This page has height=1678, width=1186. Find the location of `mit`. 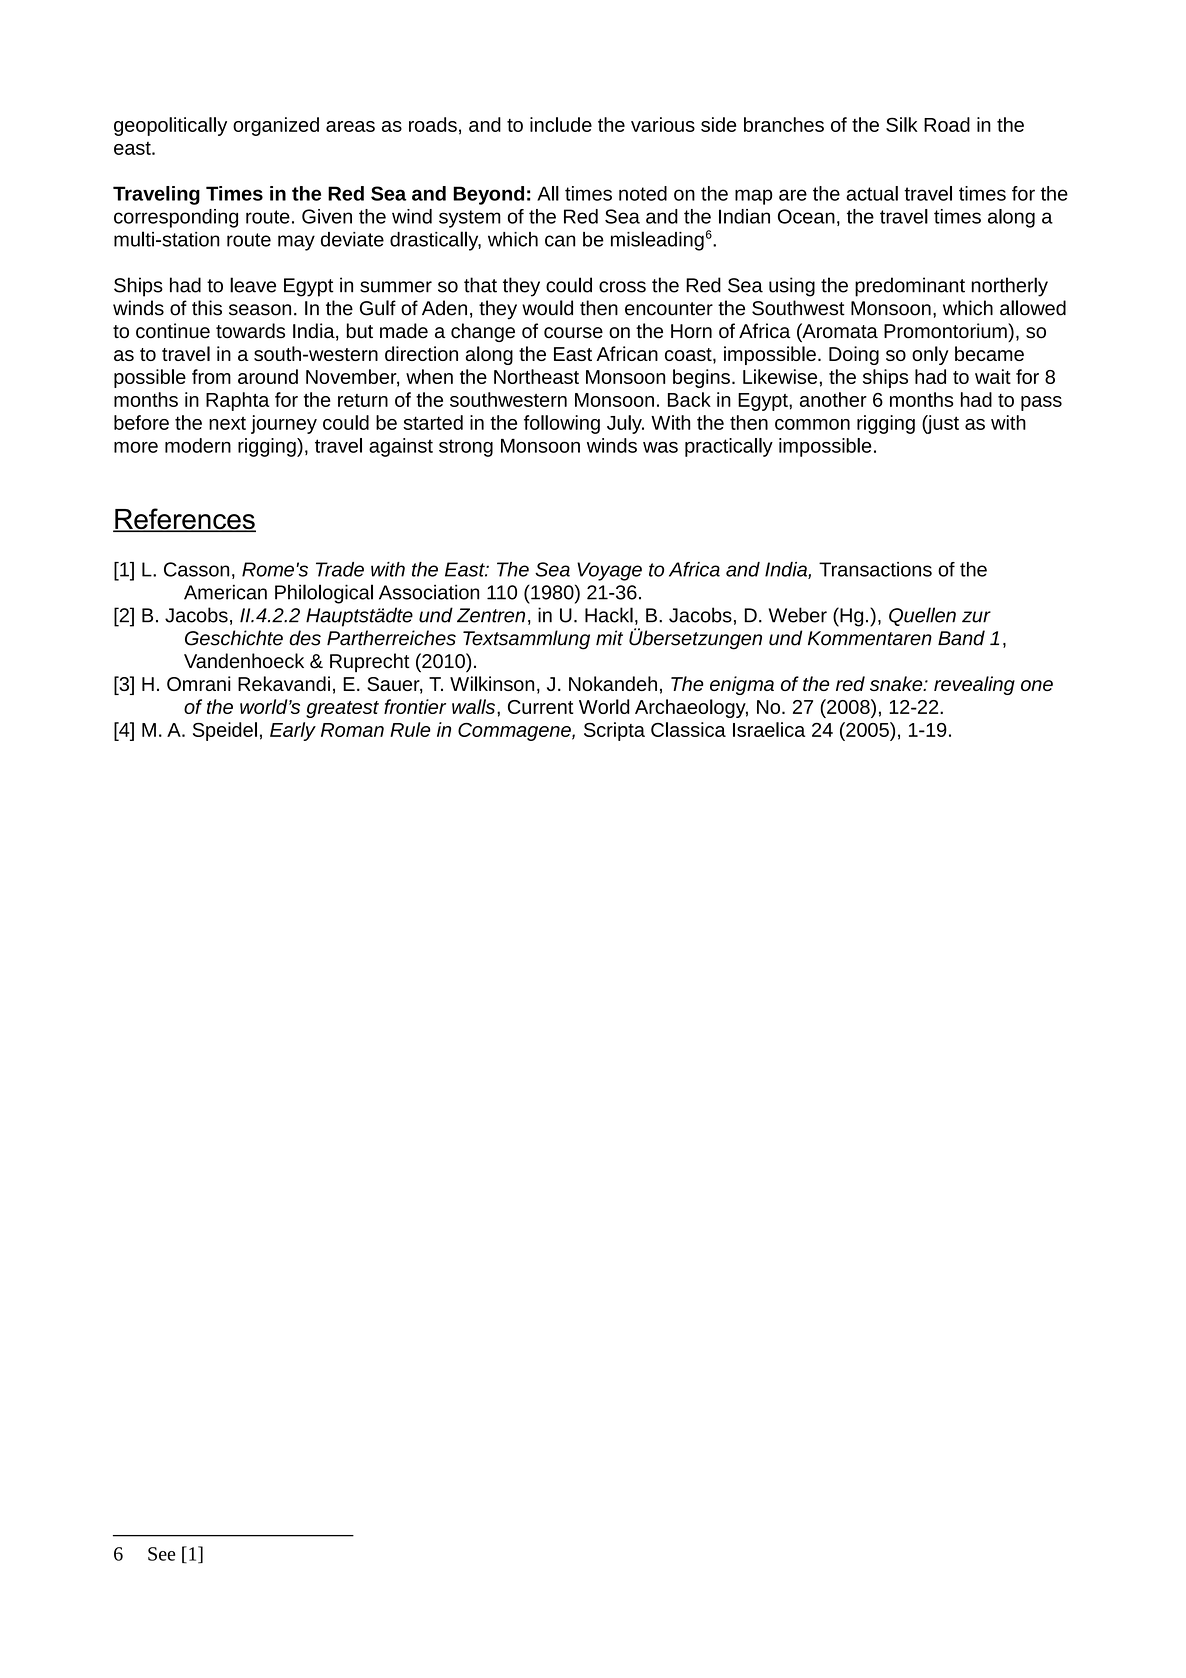

mit is located at coordinates (609, 638).
